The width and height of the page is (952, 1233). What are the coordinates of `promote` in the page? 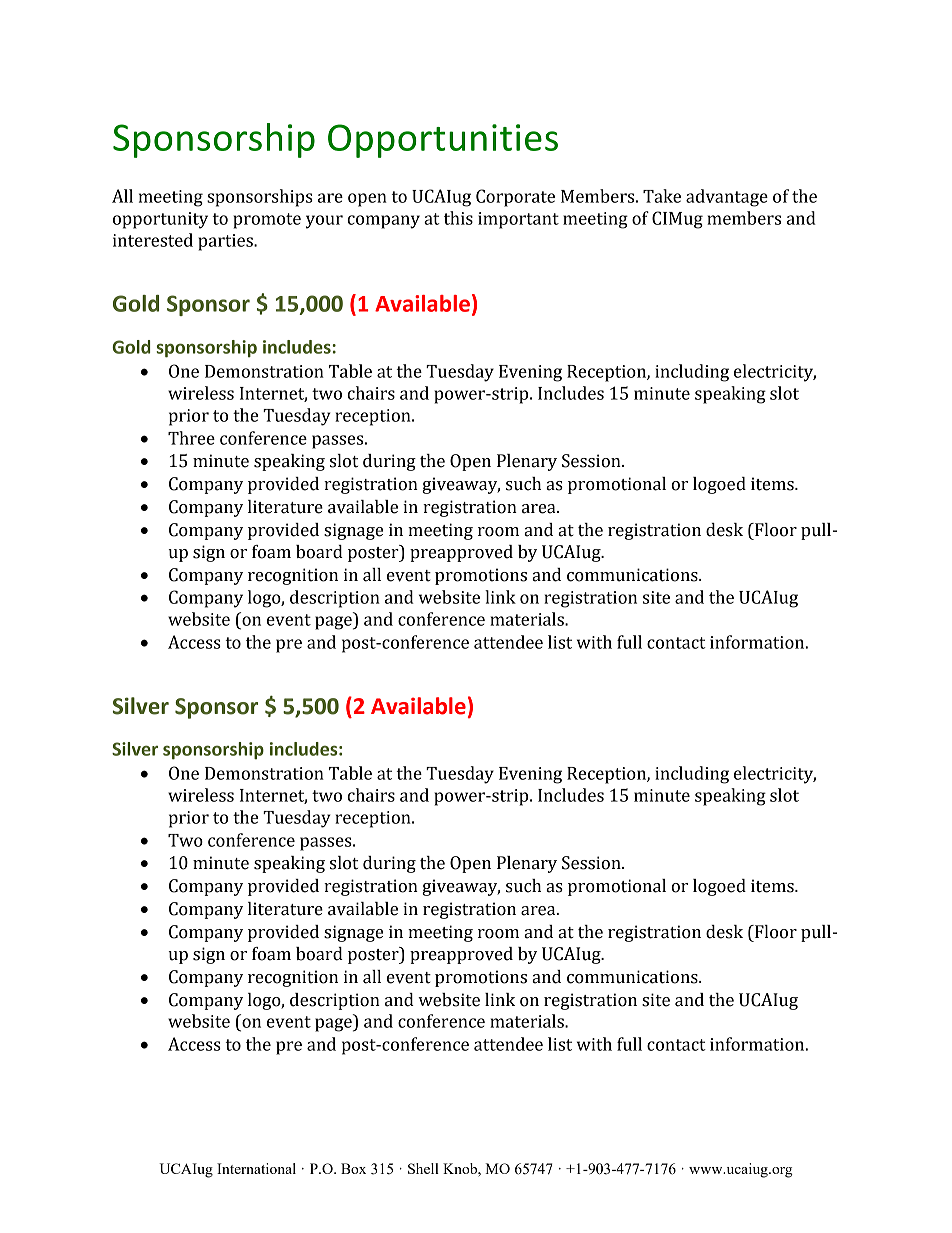 It's located at (267, 221).
